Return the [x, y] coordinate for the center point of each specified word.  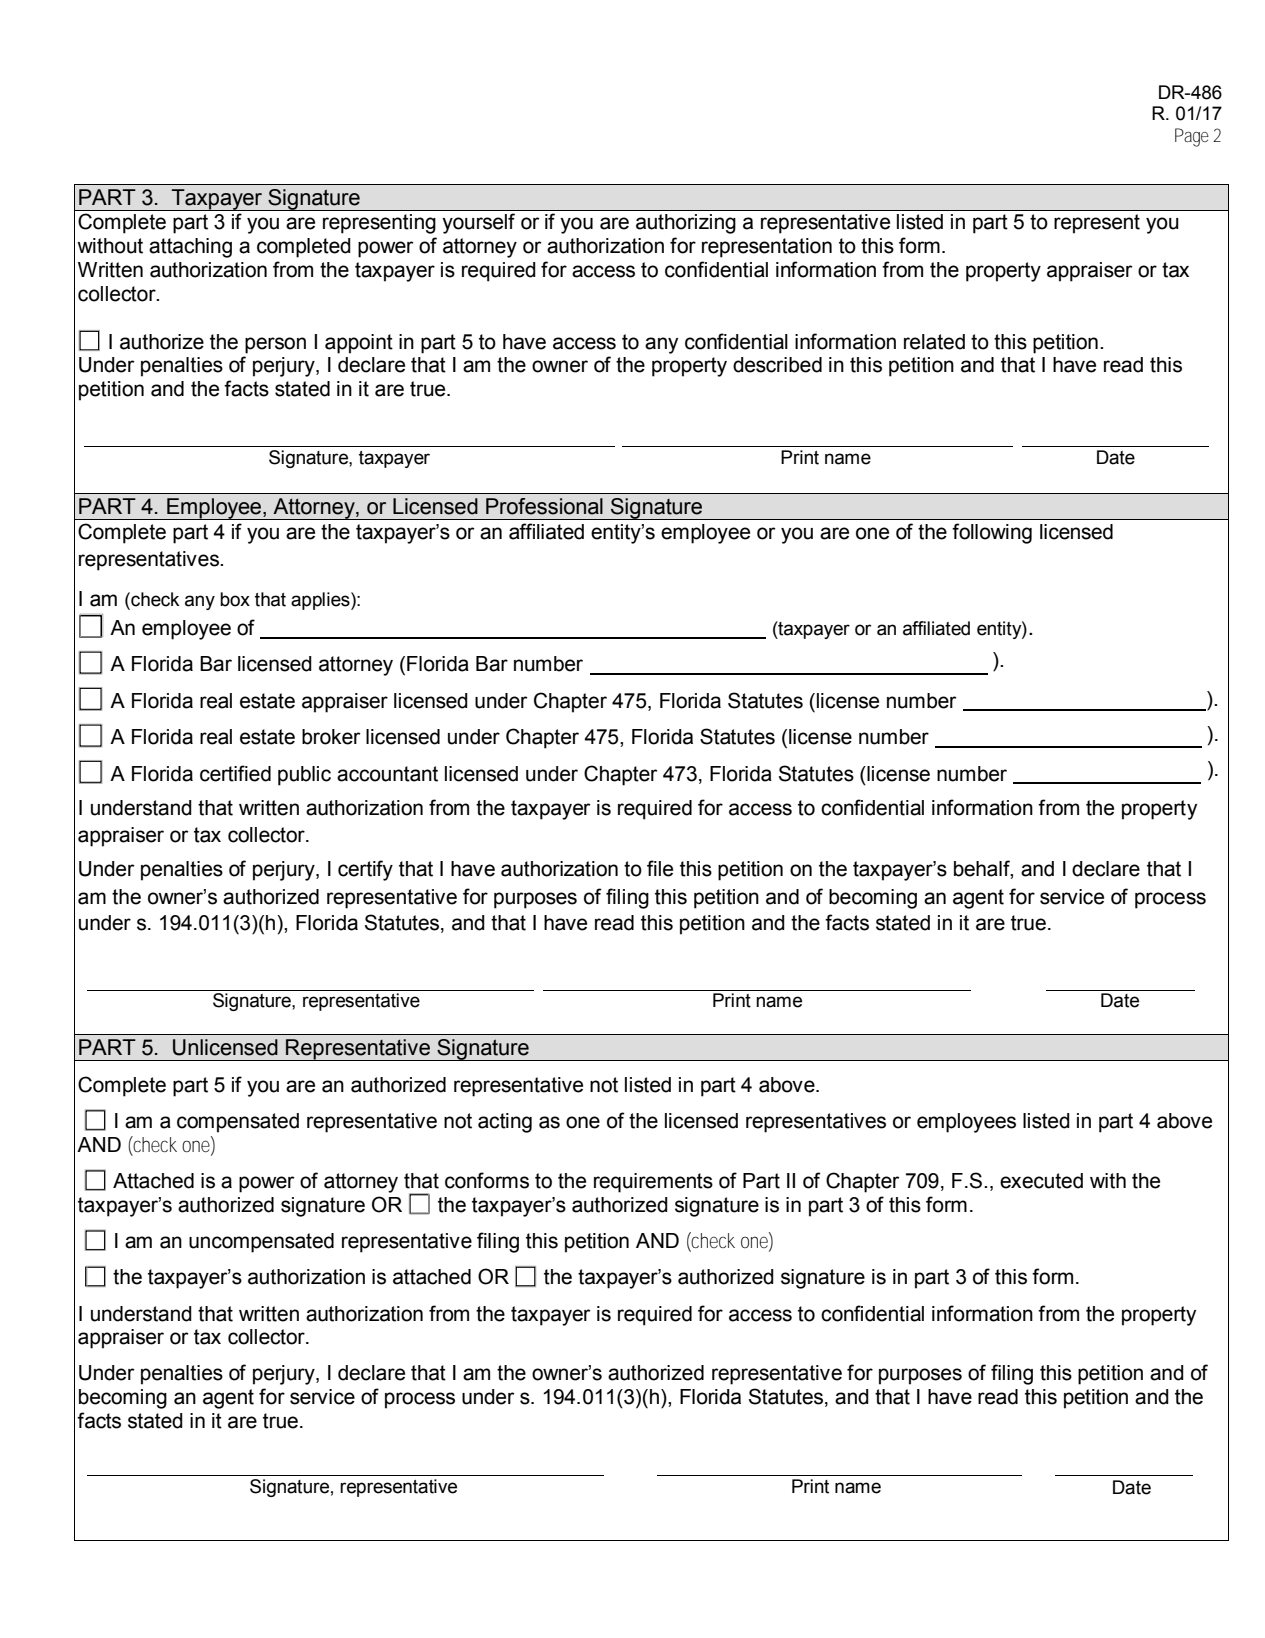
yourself [479, 223]
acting [505, 1123]
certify [365, 870]
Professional [544, 506]
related [934, 342]
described [777, 365]
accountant [387, 774]
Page [1192, 137]
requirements [653, 1183]
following [992, 533]
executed [1041, 1181]
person [275, 345]
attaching [190, 248]
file [660, 868]
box [235, 599]
